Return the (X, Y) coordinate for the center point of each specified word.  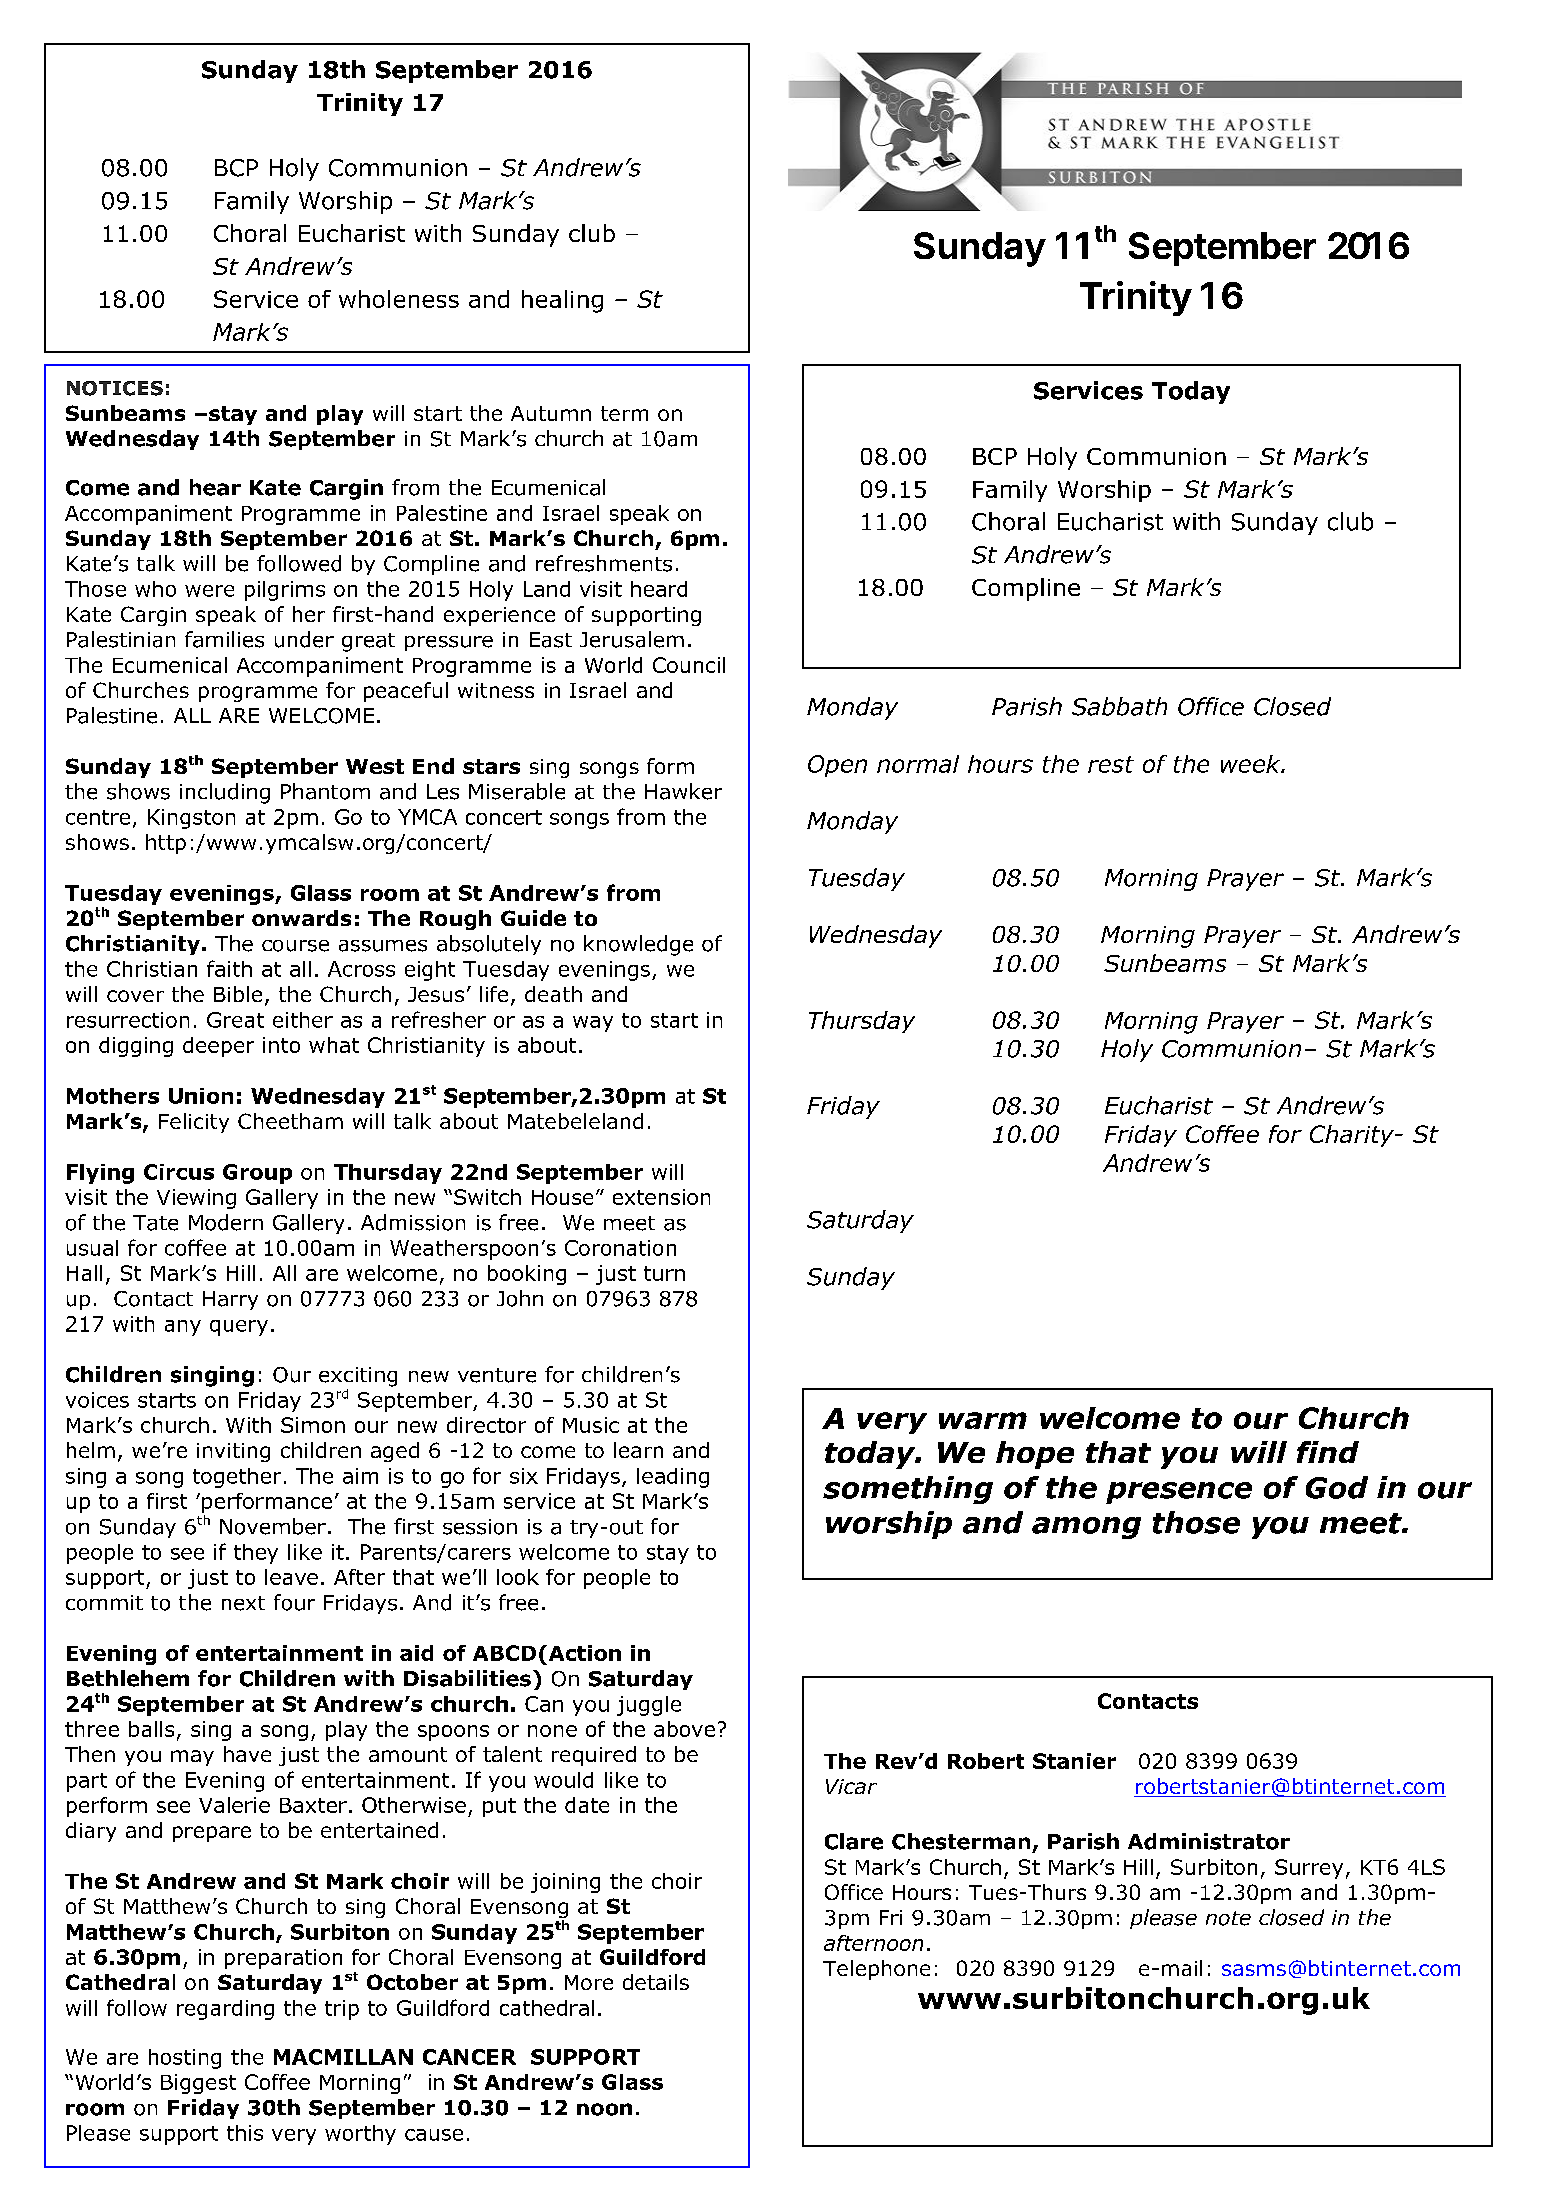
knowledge (638, 945)
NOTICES (115, 388)
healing (562, 301)
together (237, 1478)
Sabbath (1119, 706)
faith (229, 968)
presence (1179, 1493)
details (656, 1982)
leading (673, 1478)
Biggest (198, 2084)
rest (1111, 764)
